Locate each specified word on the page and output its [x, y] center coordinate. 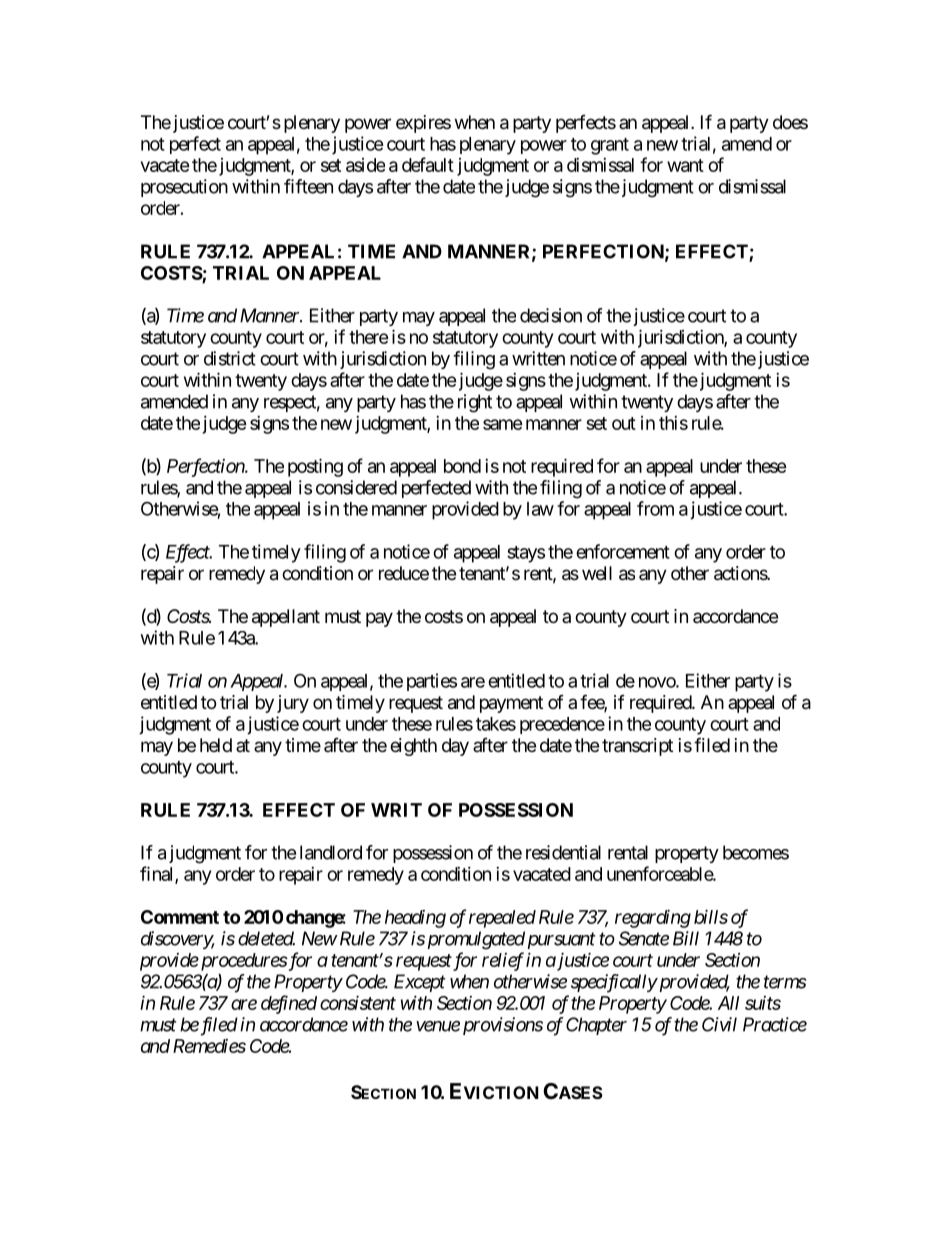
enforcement [623, 551]
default [428, 164]
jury [293, 704]
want [685, 165]
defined [289, 1004]
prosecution [184, 188]
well [597, 573]
